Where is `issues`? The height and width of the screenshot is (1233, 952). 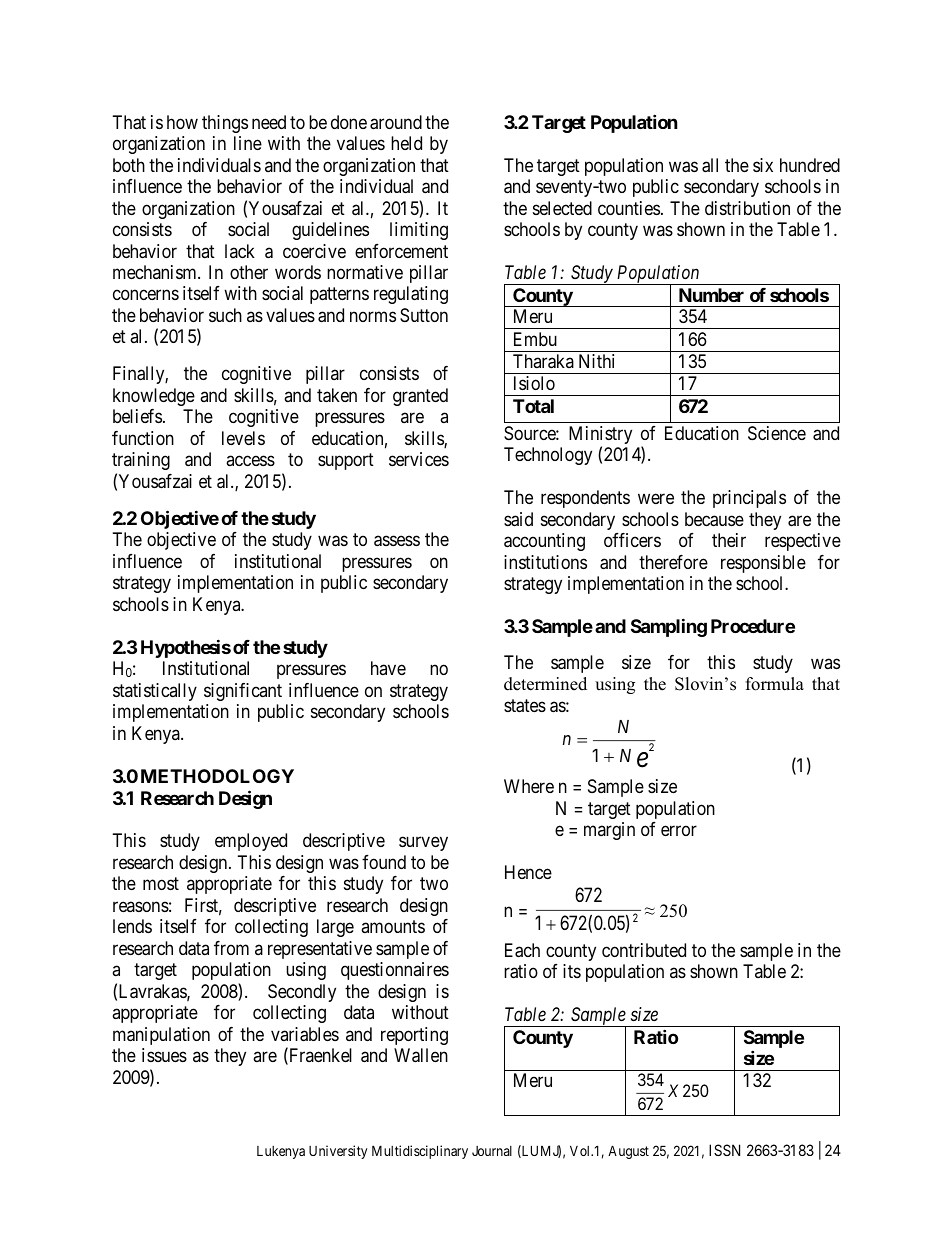
issues is located at coordinates (164, 1055).
